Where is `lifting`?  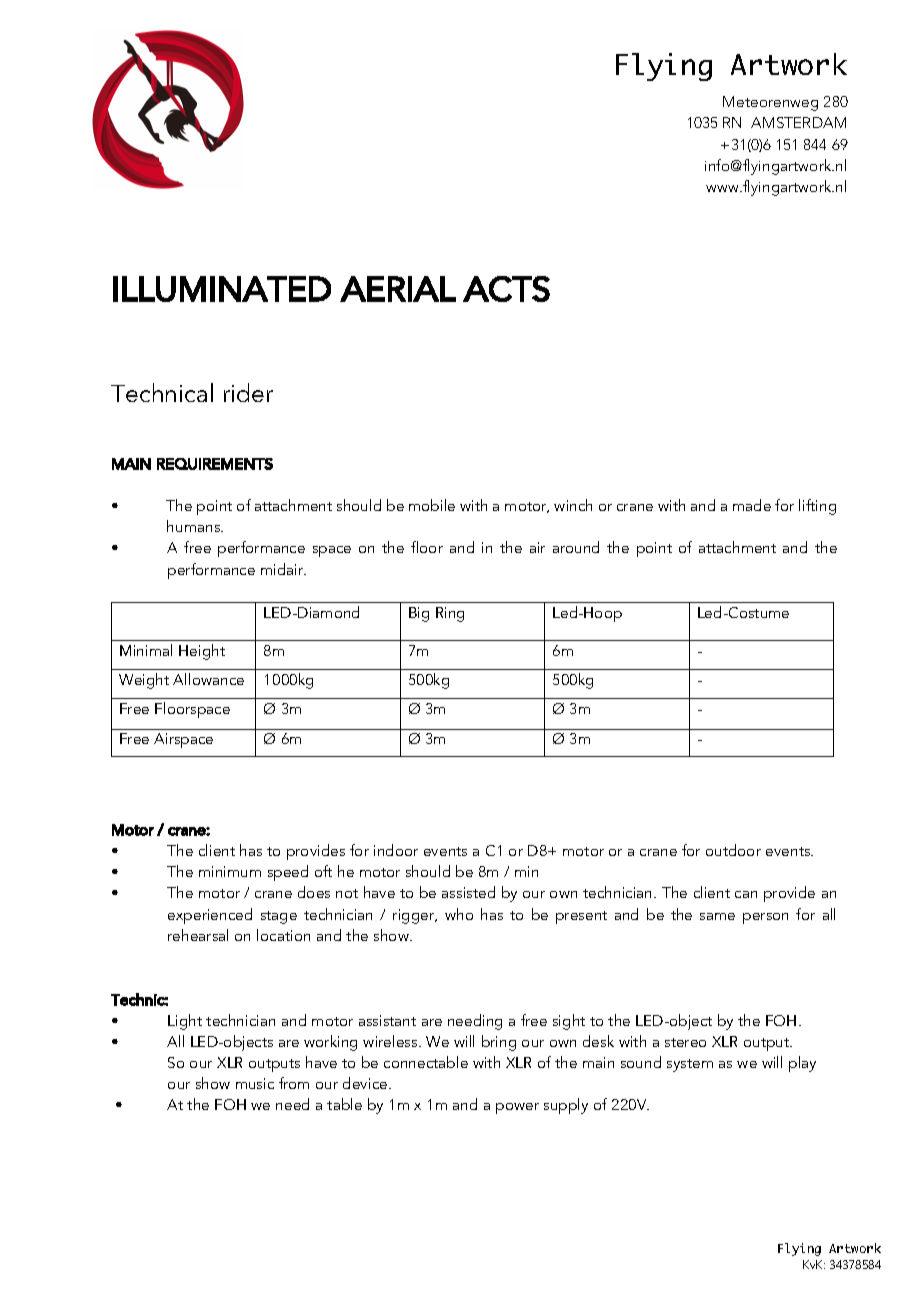 lifting is located at coordinates (817, 507).
